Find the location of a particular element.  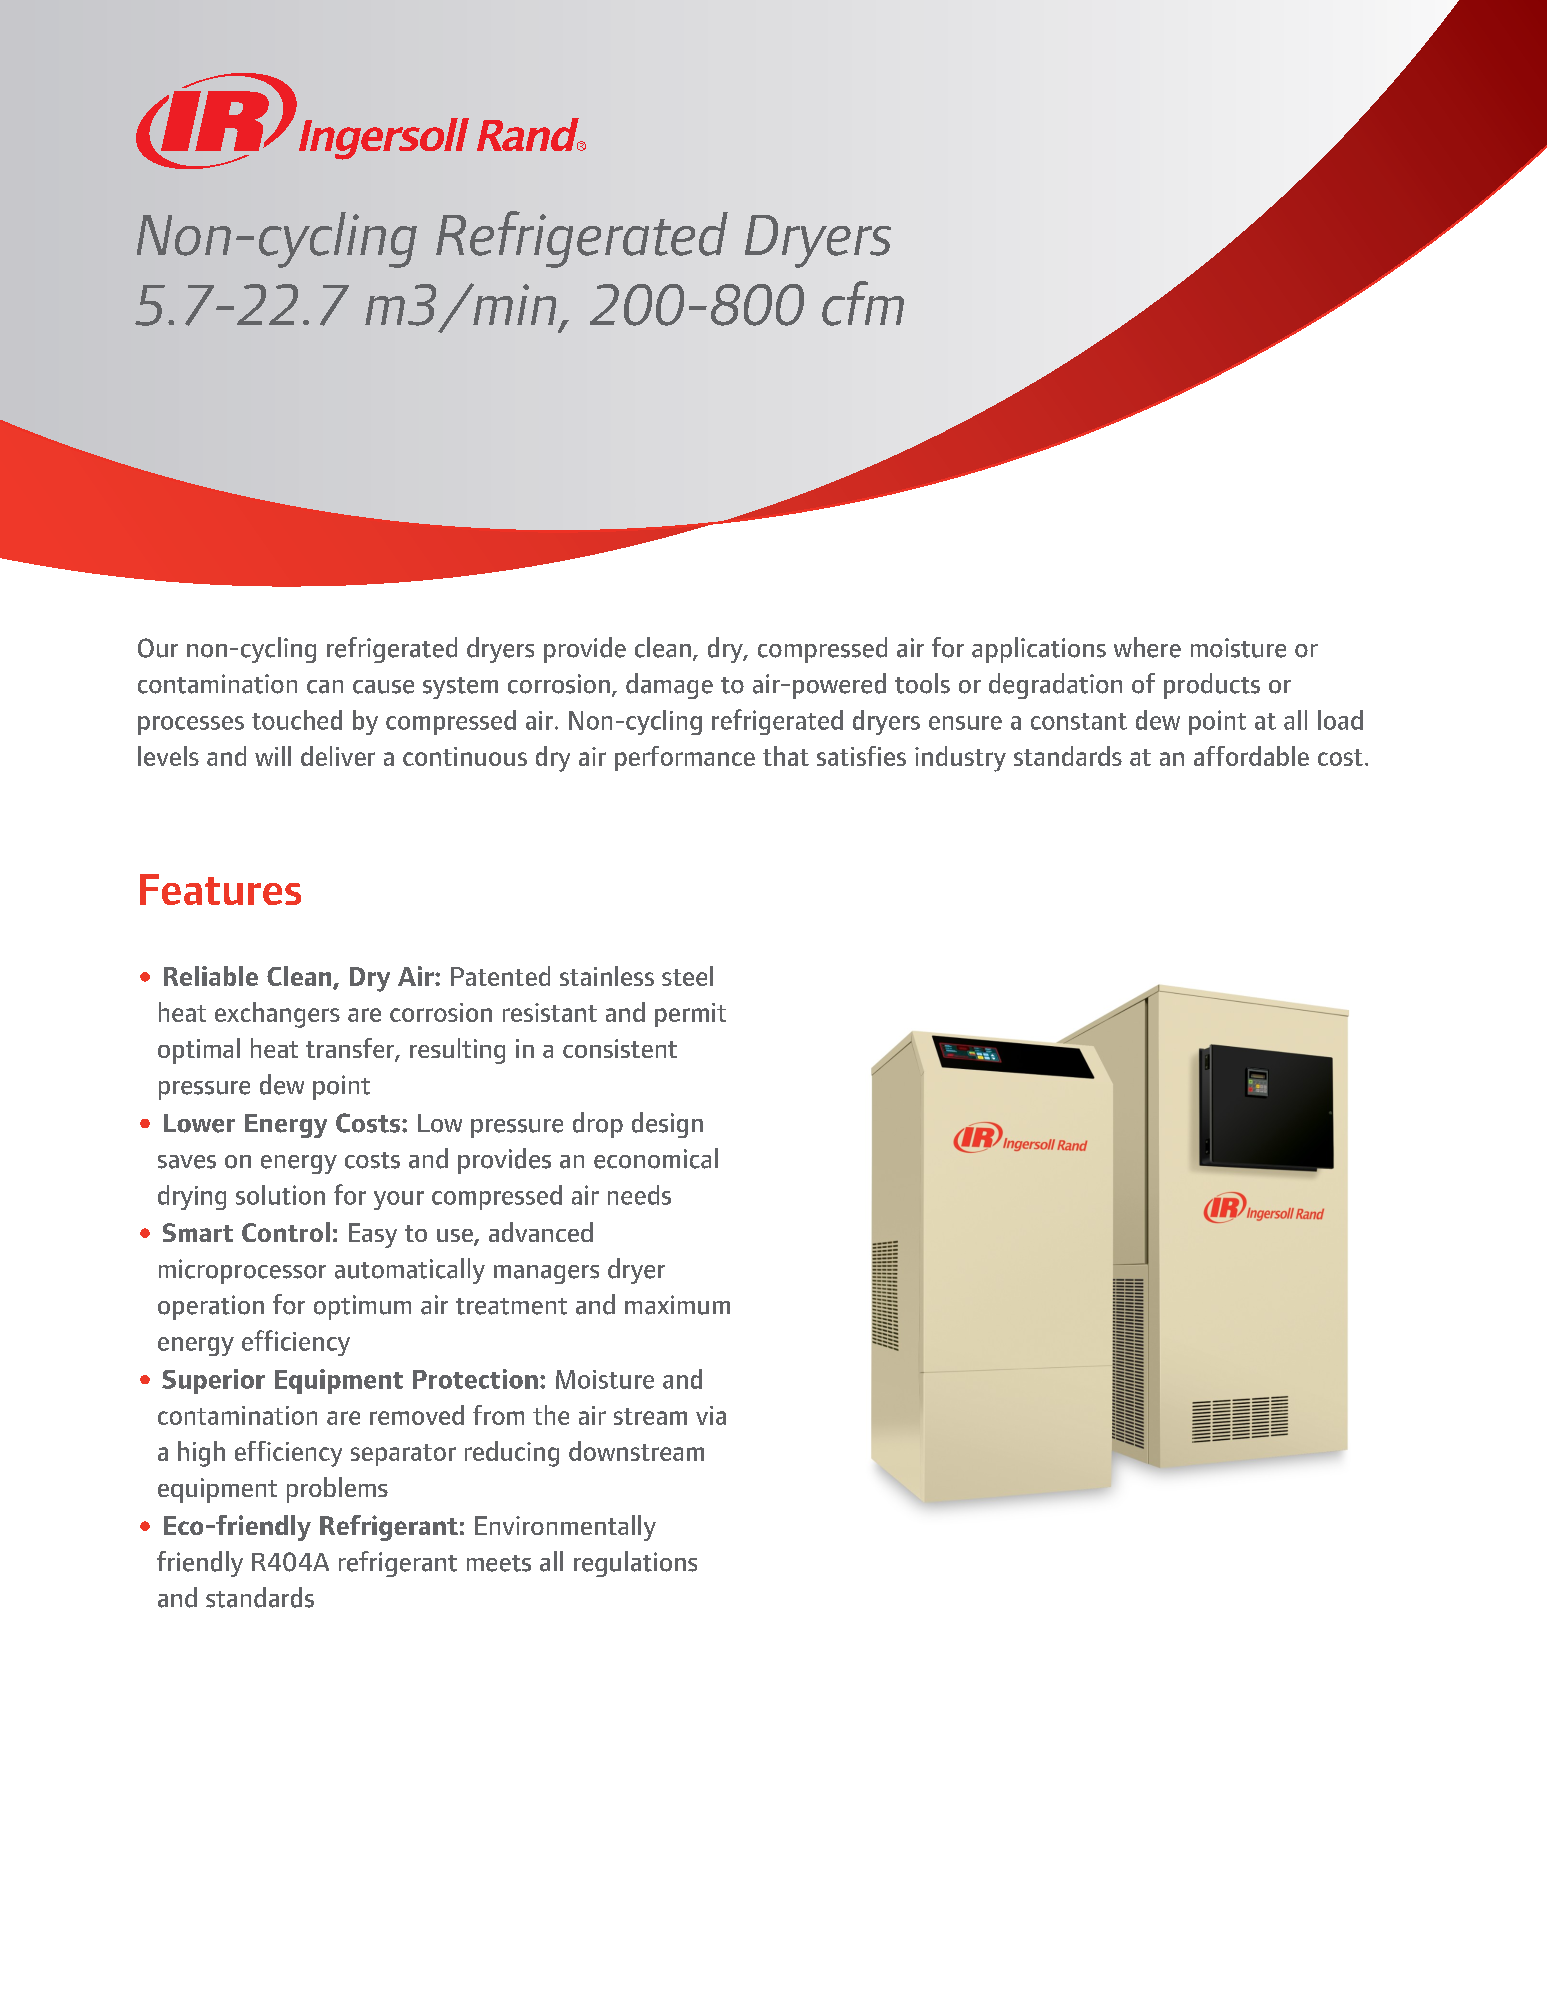

can is located at coordinates (325, 687).
